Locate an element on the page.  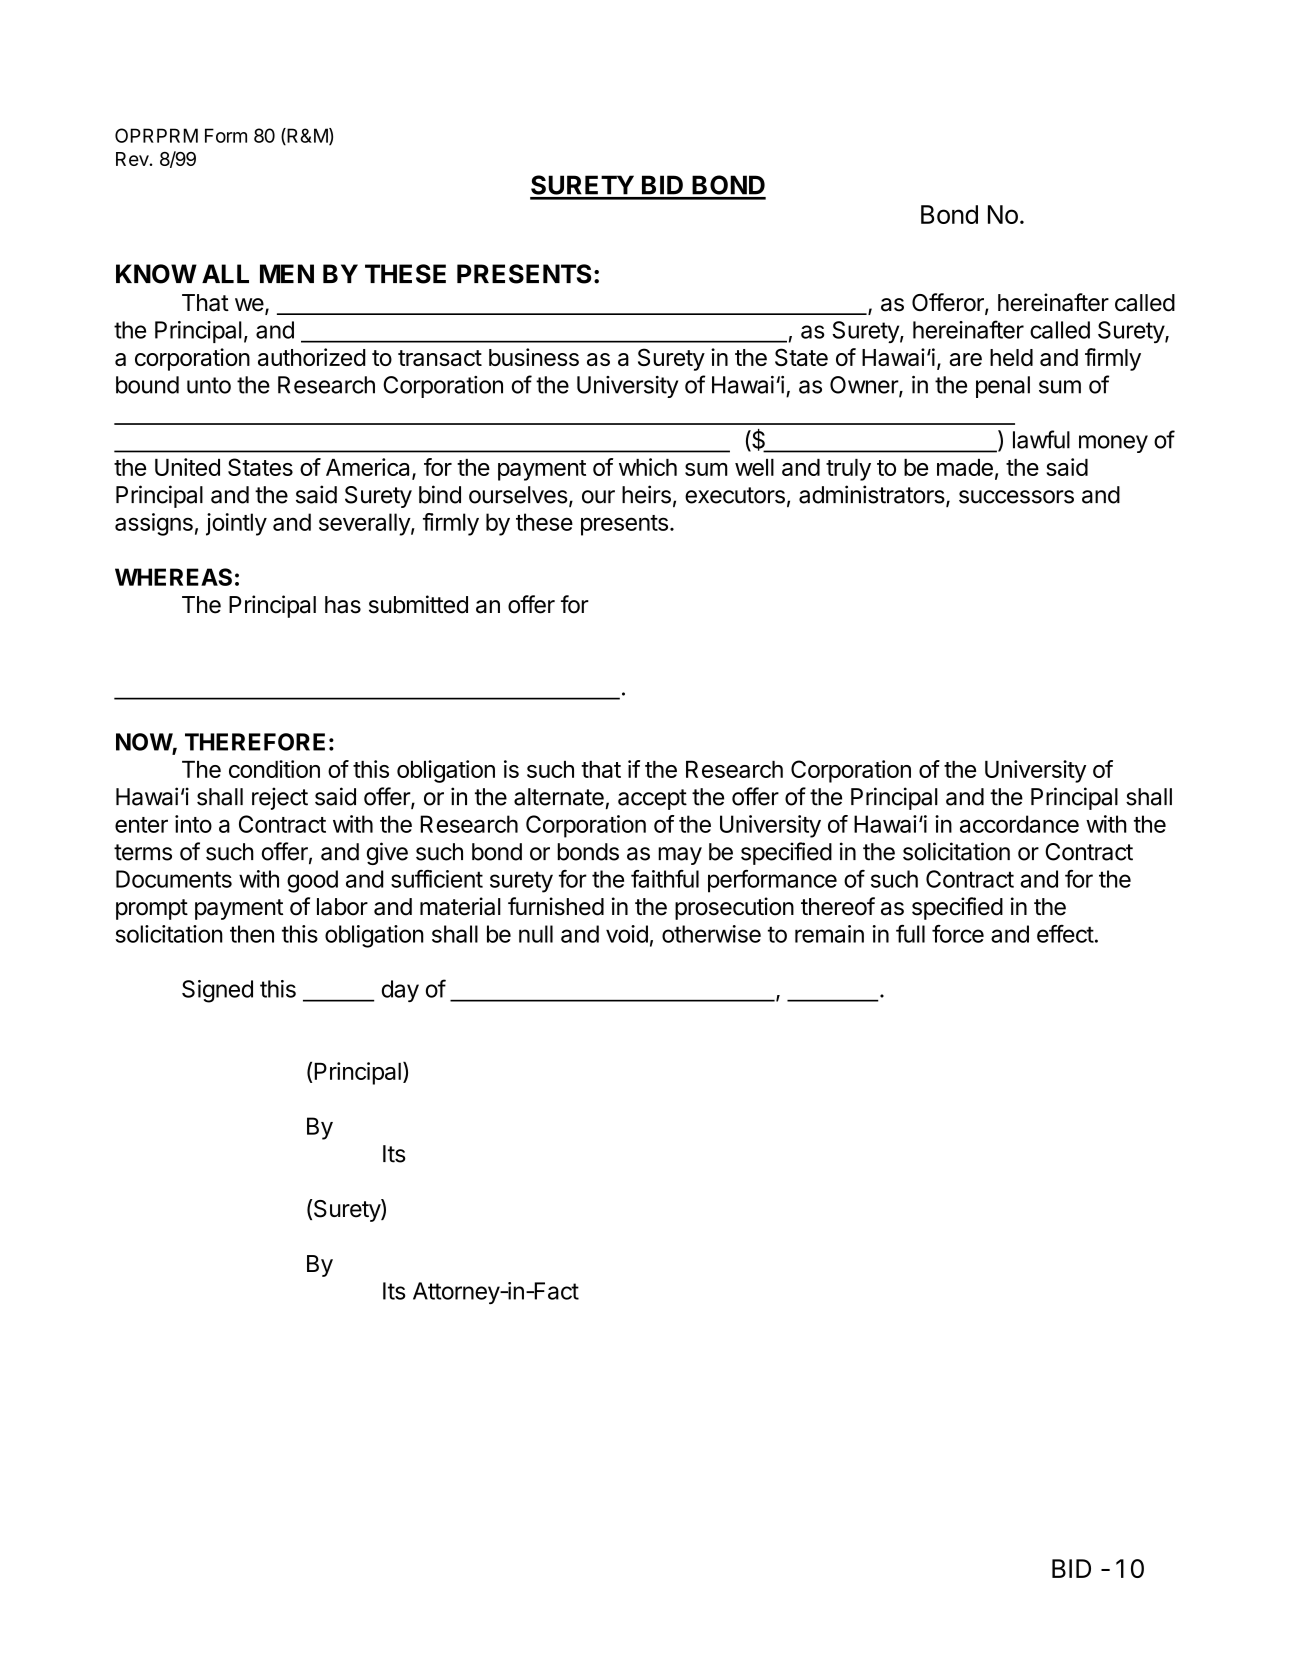
force is located at coordinates (958, 934).
